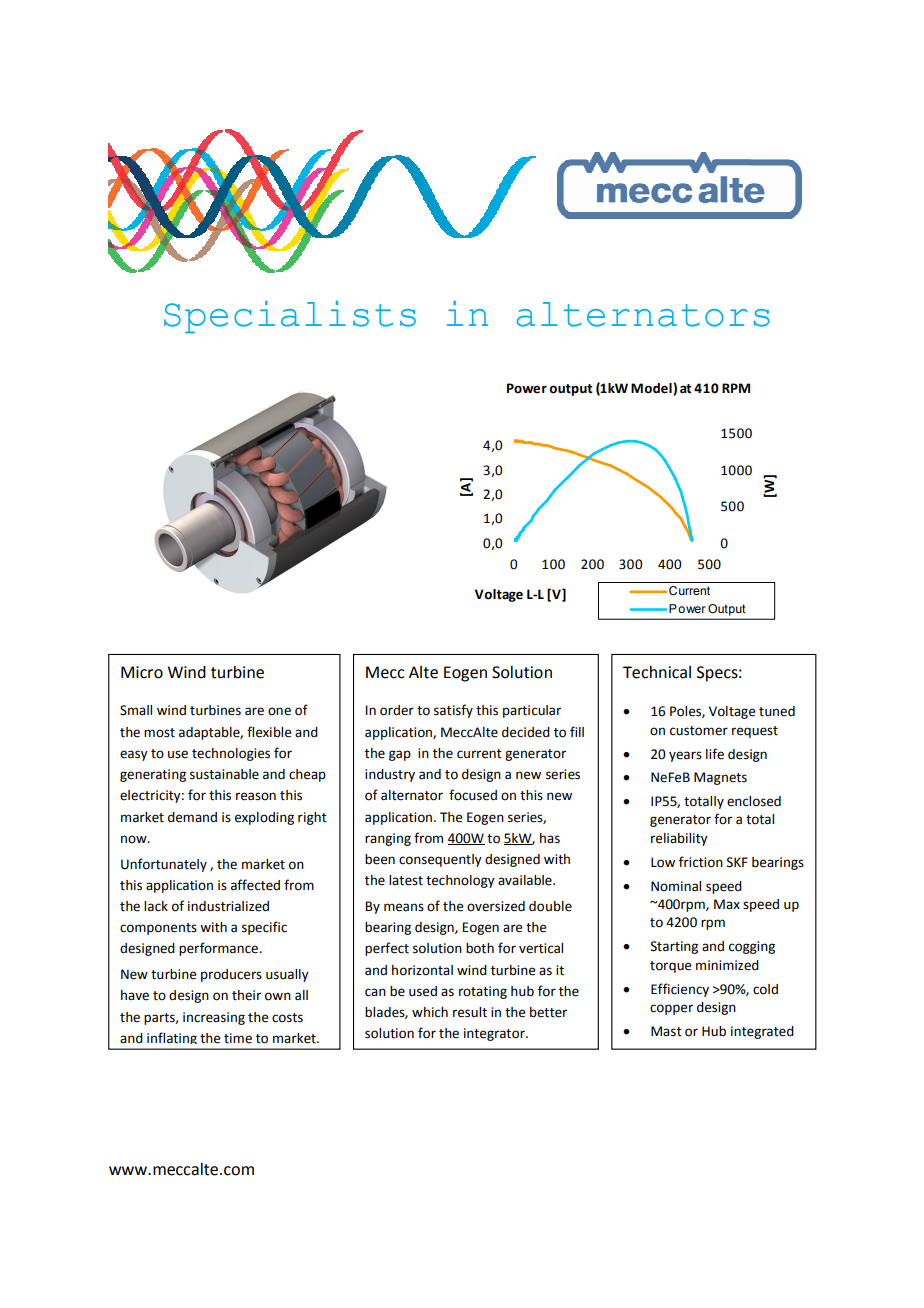 The width and height of the document is (924, 1308). Describe the element at coordinates (290, 317) in the document. I see `Specialists` at that location.
